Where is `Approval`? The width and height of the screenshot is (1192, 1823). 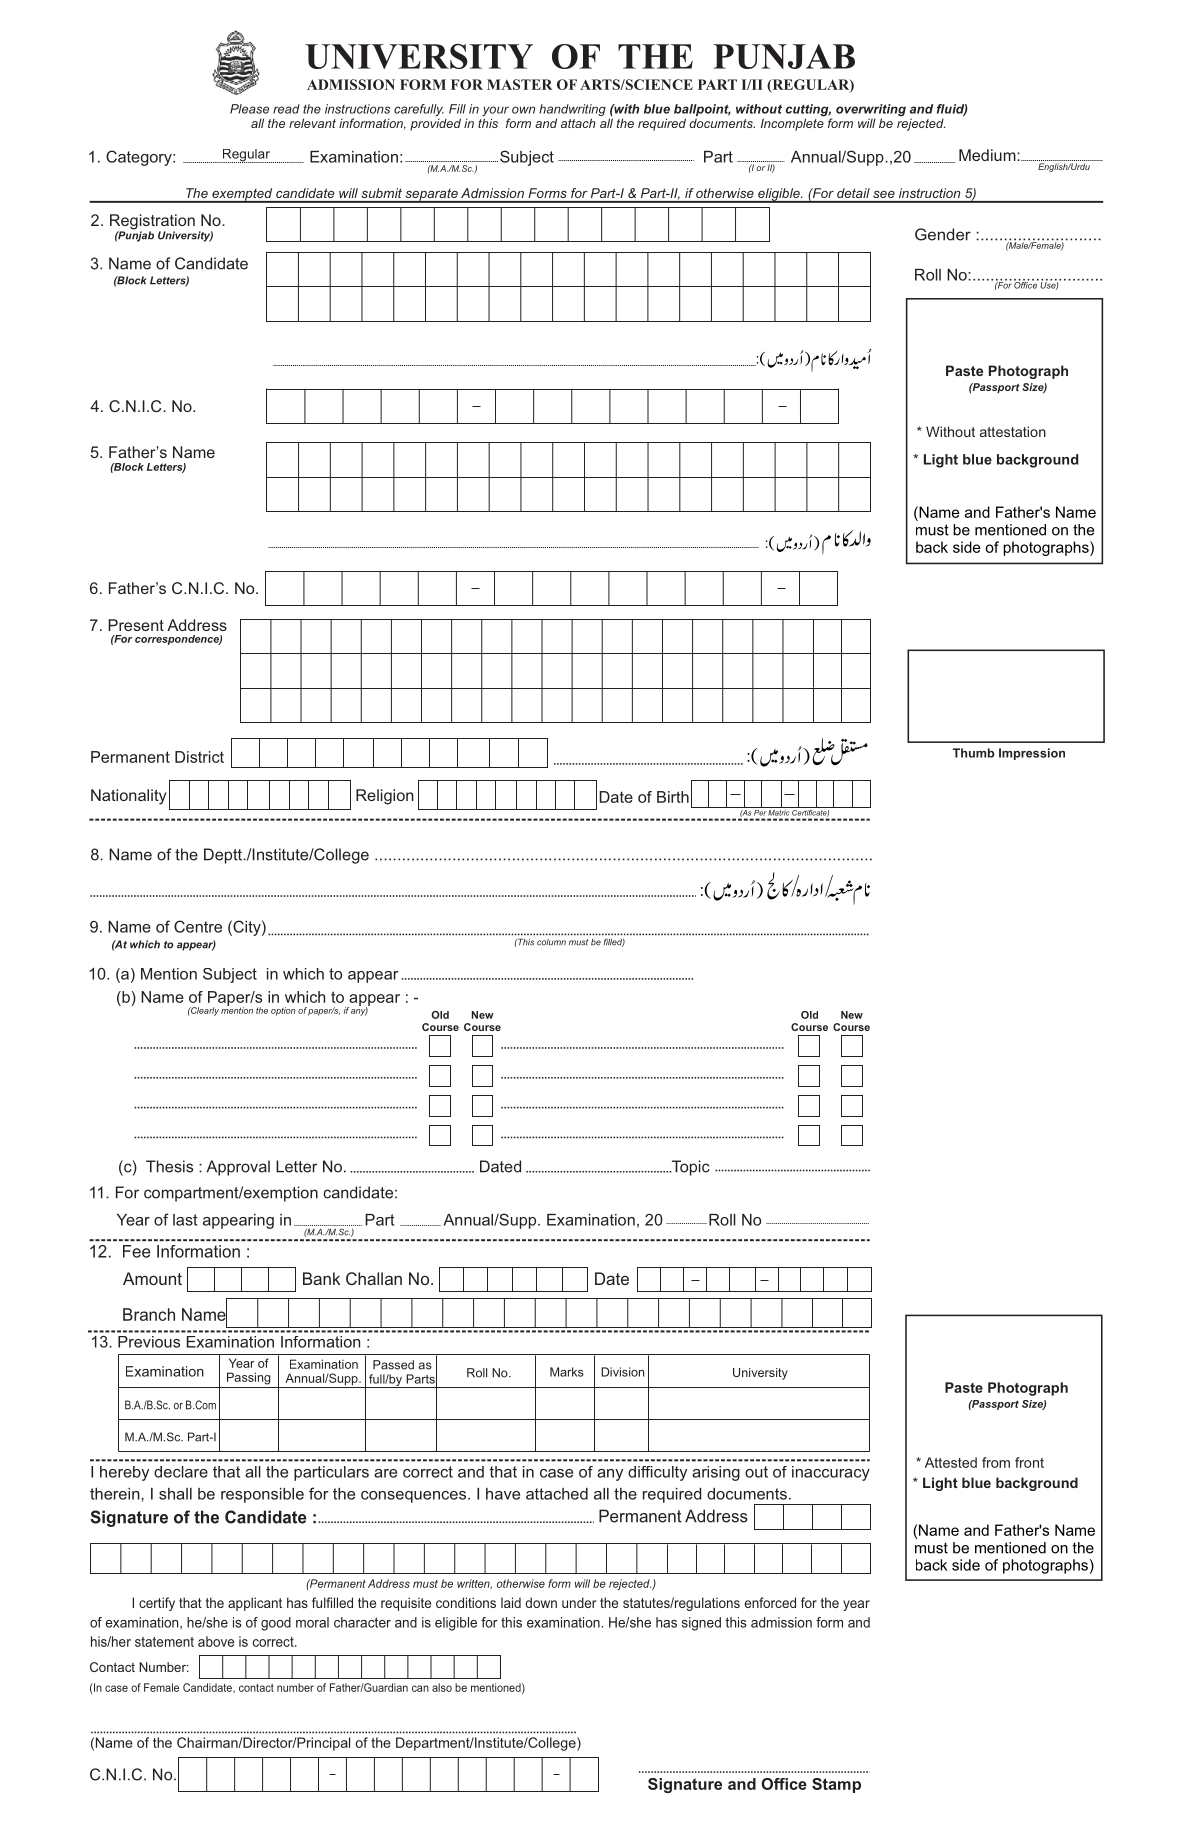 Approval is located at coordinates (238, 1168).
